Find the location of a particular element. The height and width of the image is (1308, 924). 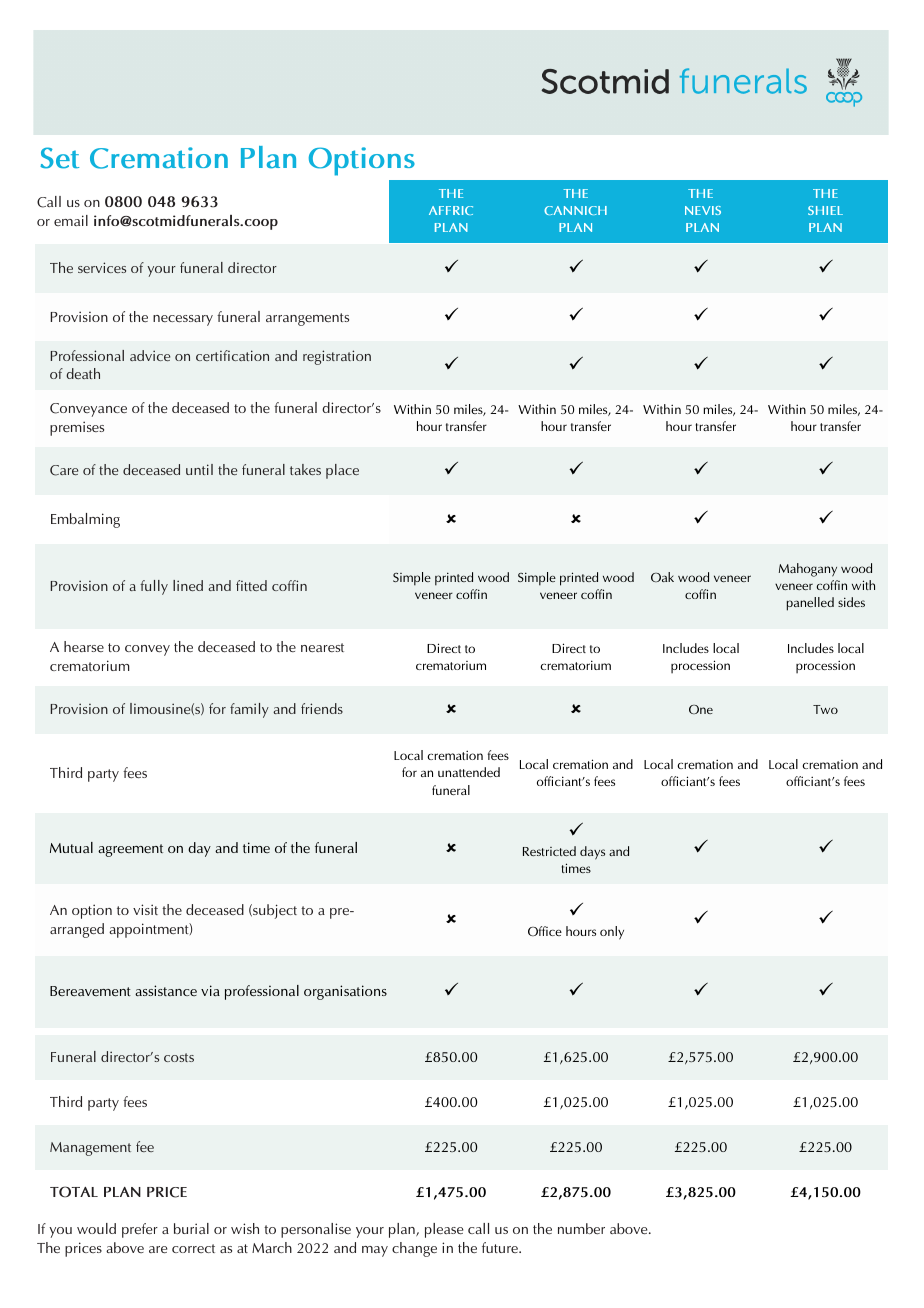

please is located at coordinates (444, 1230).
